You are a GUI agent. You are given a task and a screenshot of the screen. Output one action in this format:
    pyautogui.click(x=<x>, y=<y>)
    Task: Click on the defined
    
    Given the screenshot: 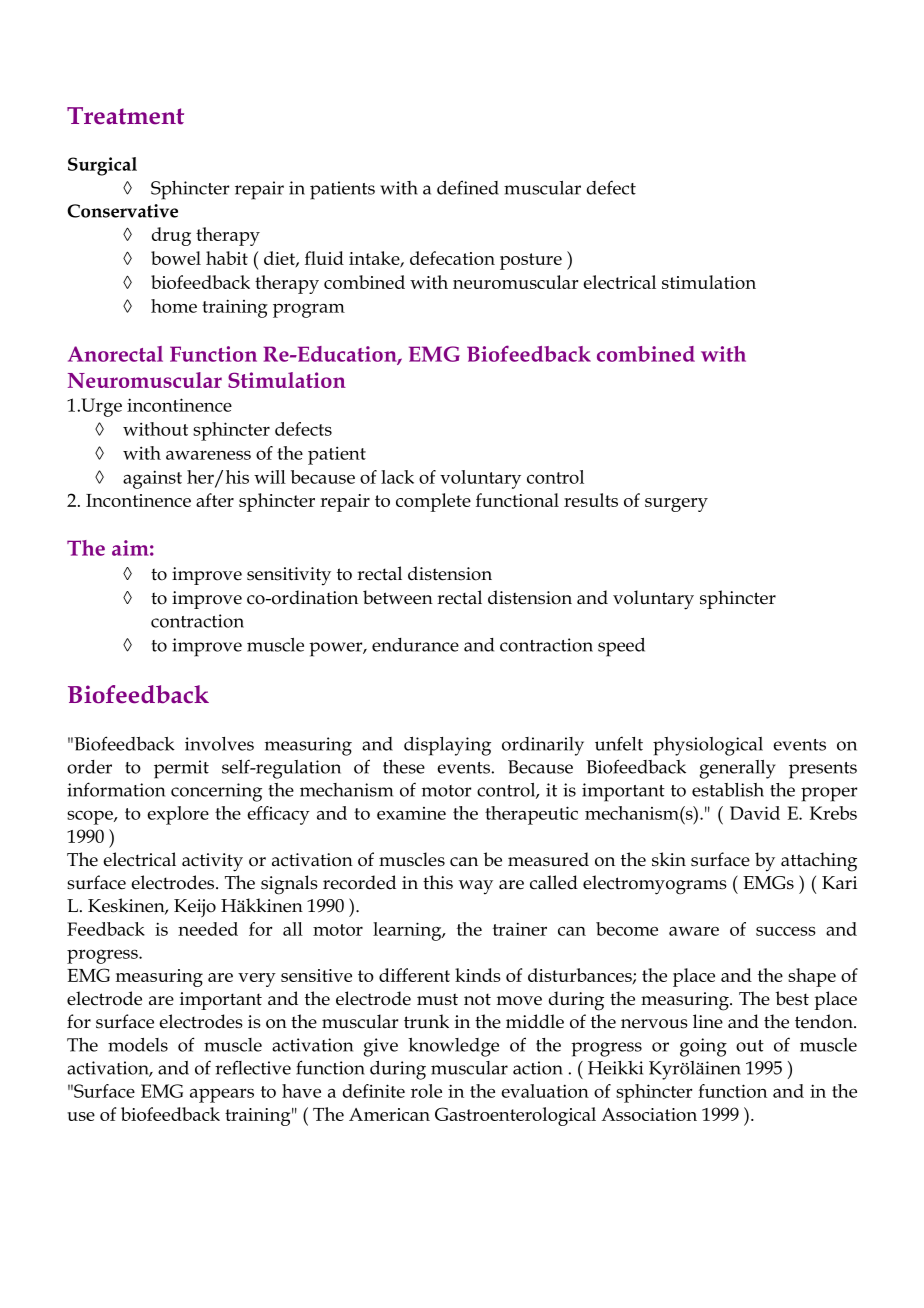 What is the action you would take?
    pyautogui.click(x=468, y=187)
